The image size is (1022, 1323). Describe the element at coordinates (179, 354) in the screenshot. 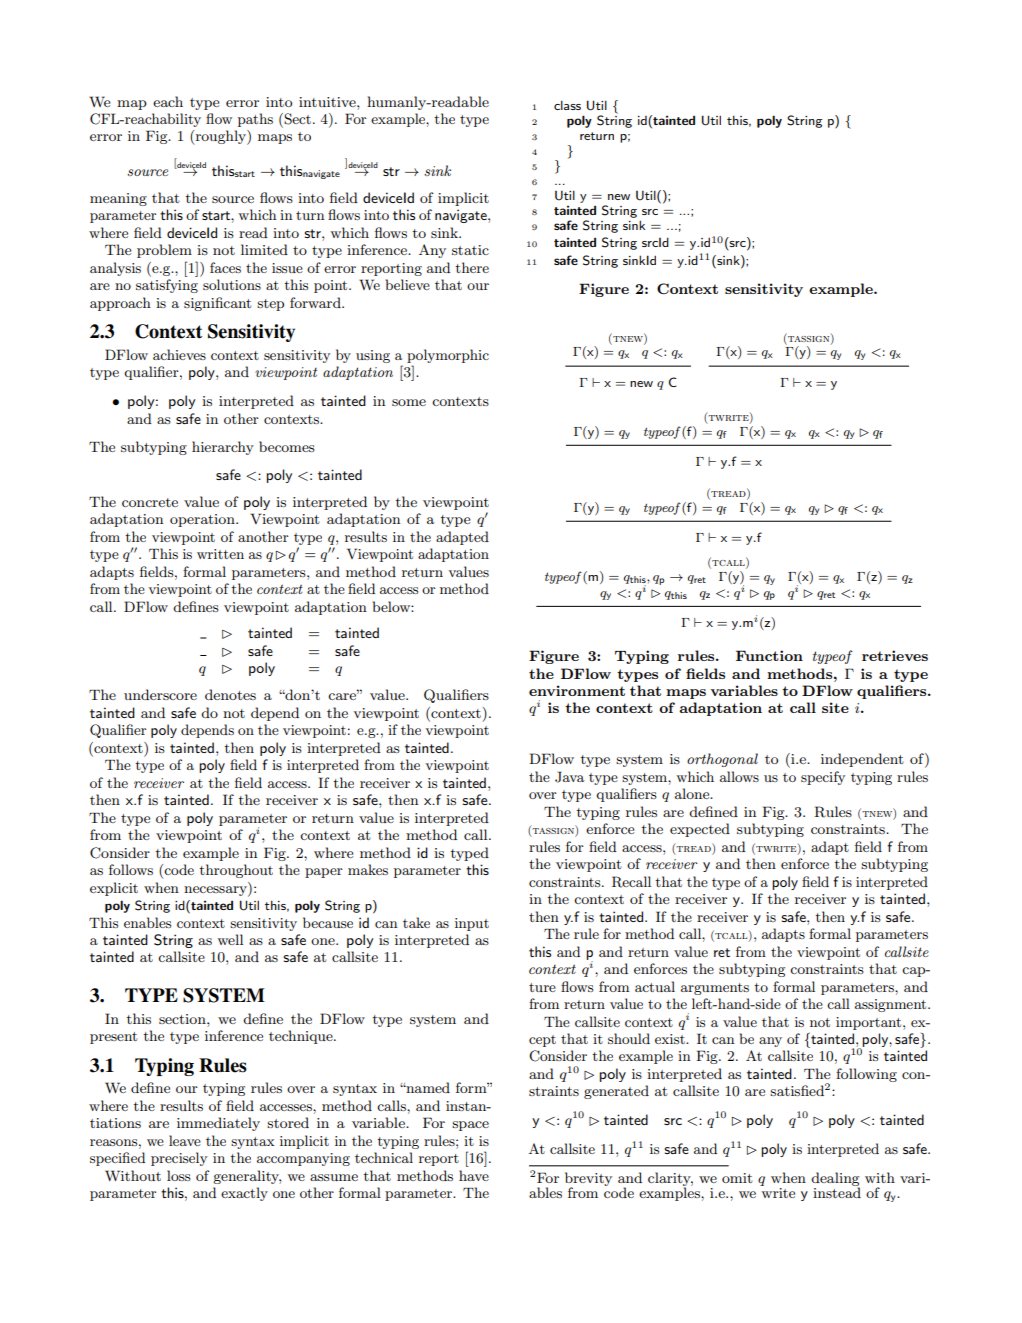

I see `achieves` at that location.
